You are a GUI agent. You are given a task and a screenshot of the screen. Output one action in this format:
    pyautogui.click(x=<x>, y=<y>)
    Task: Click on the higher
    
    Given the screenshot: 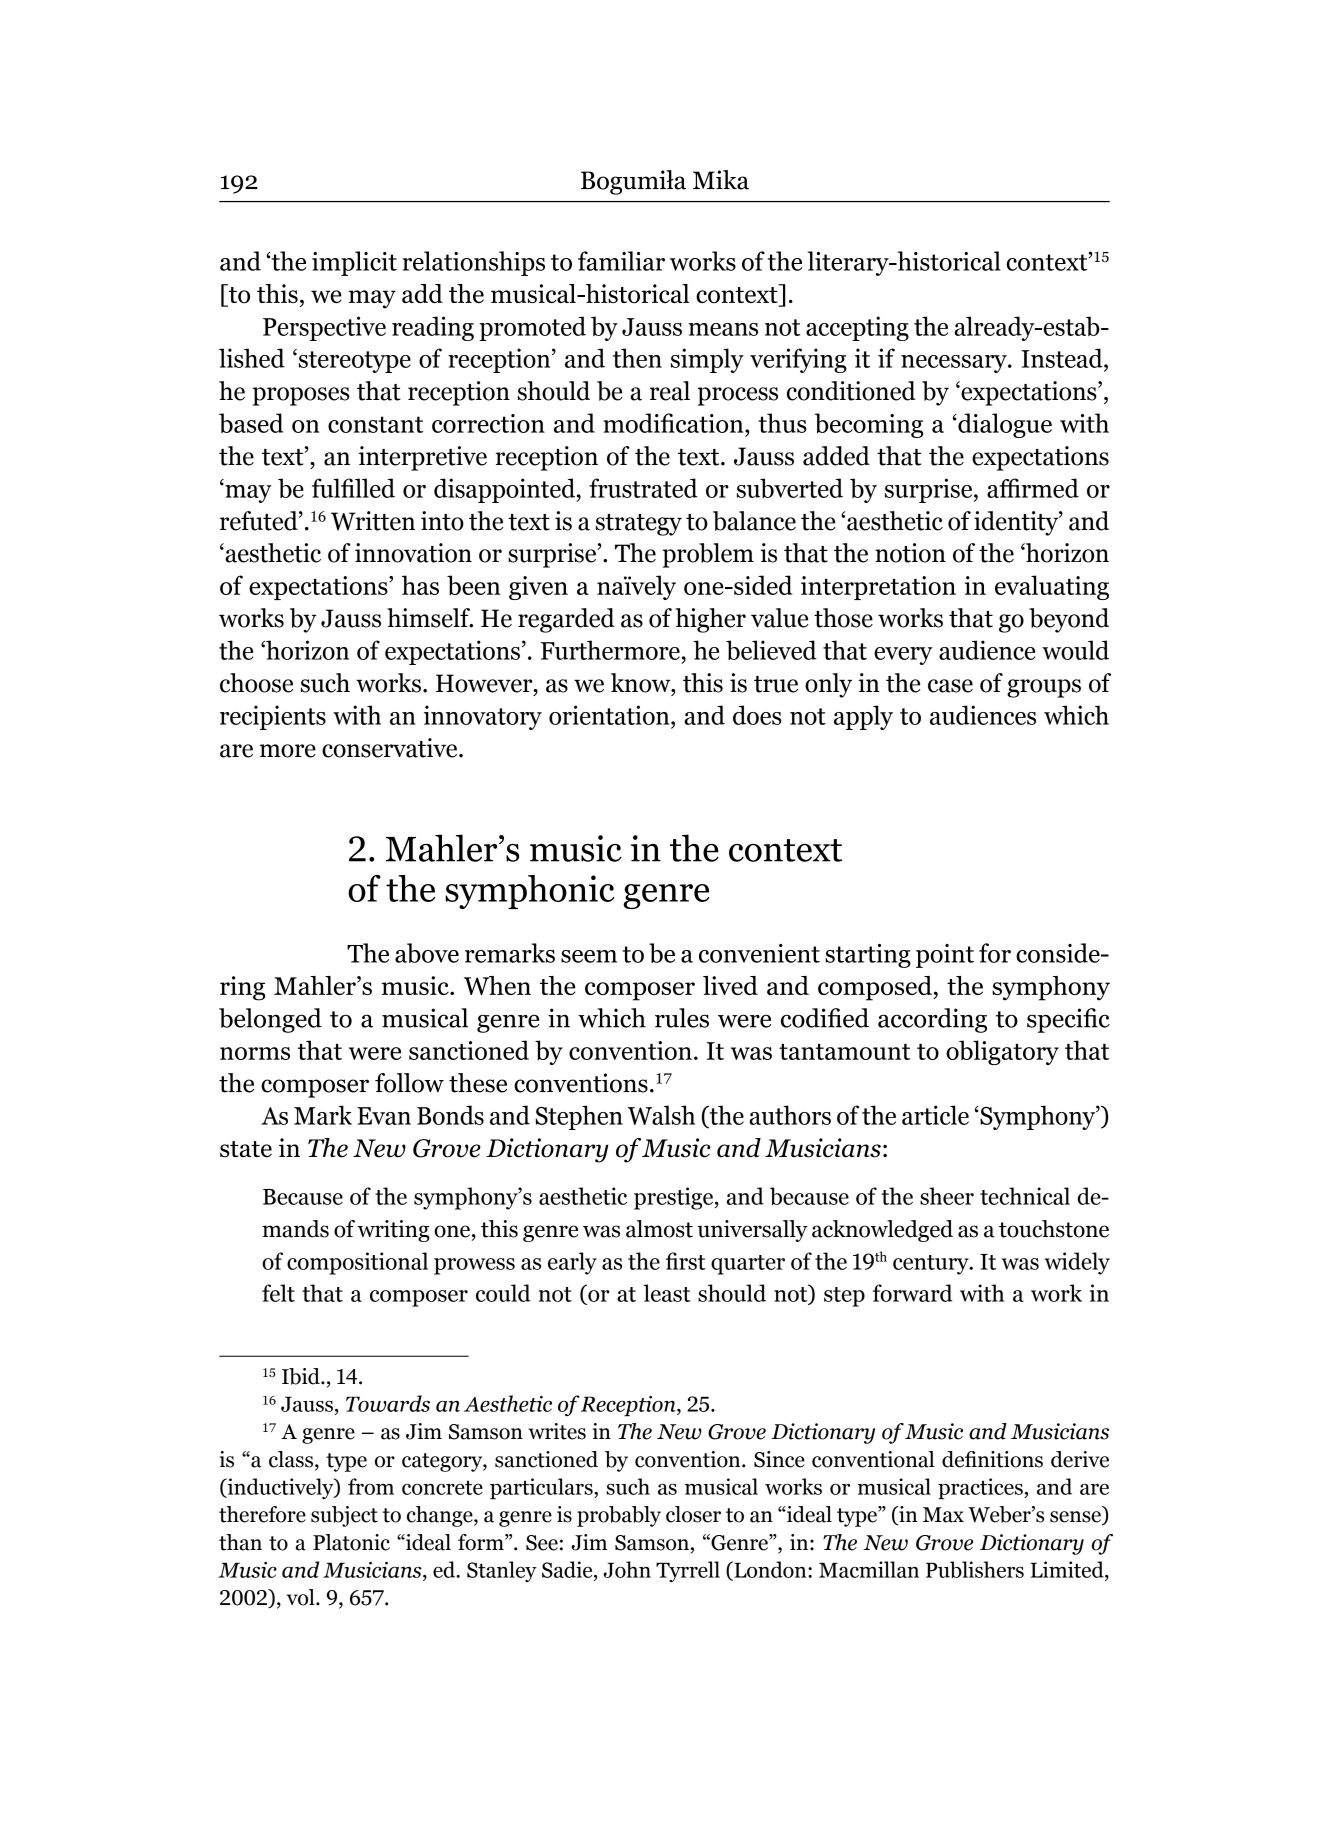 What is the action you would take?
    pyautogui.click(x=710, y=620)
